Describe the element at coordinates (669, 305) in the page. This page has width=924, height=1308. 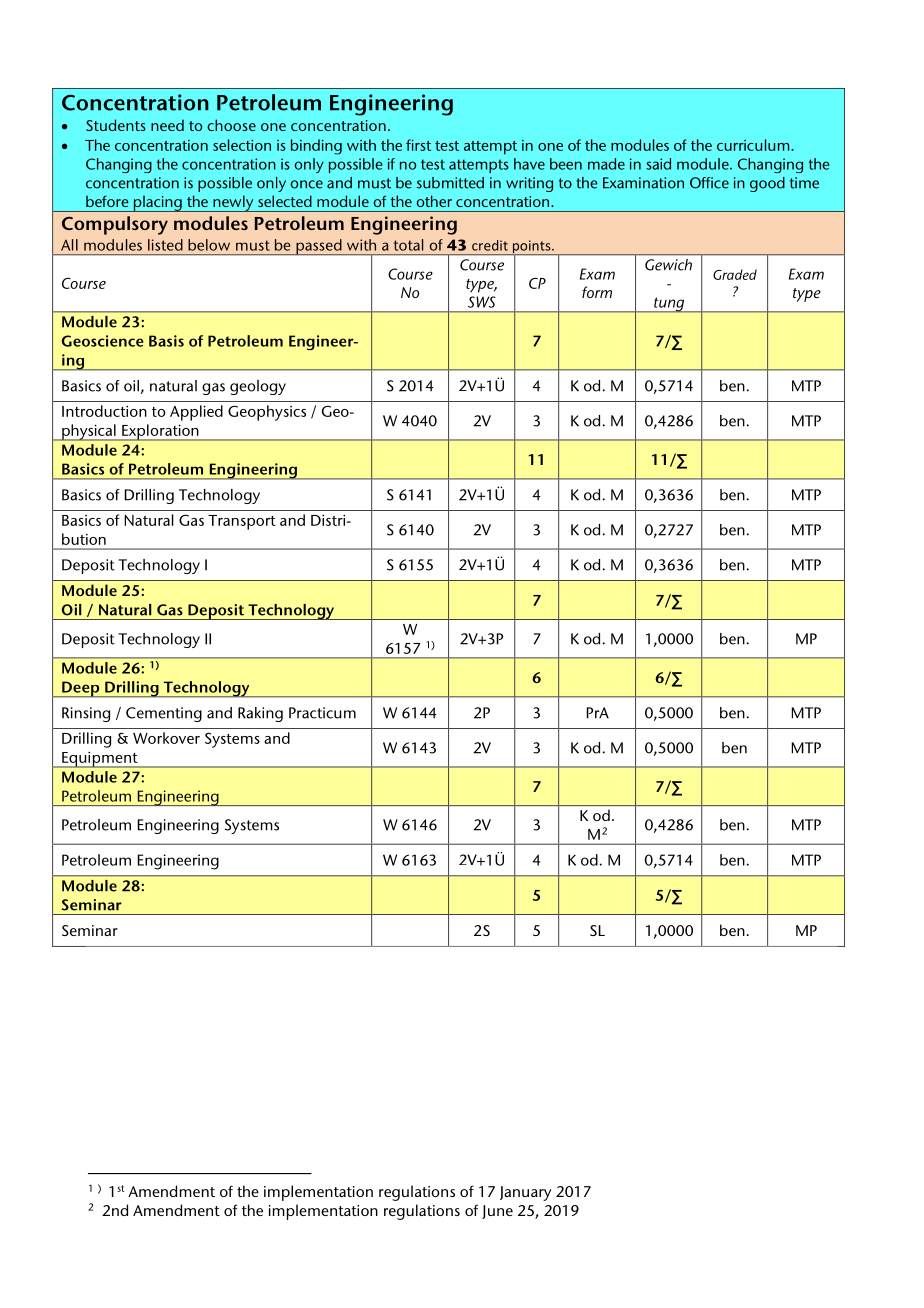
I see `tung` at that location.
